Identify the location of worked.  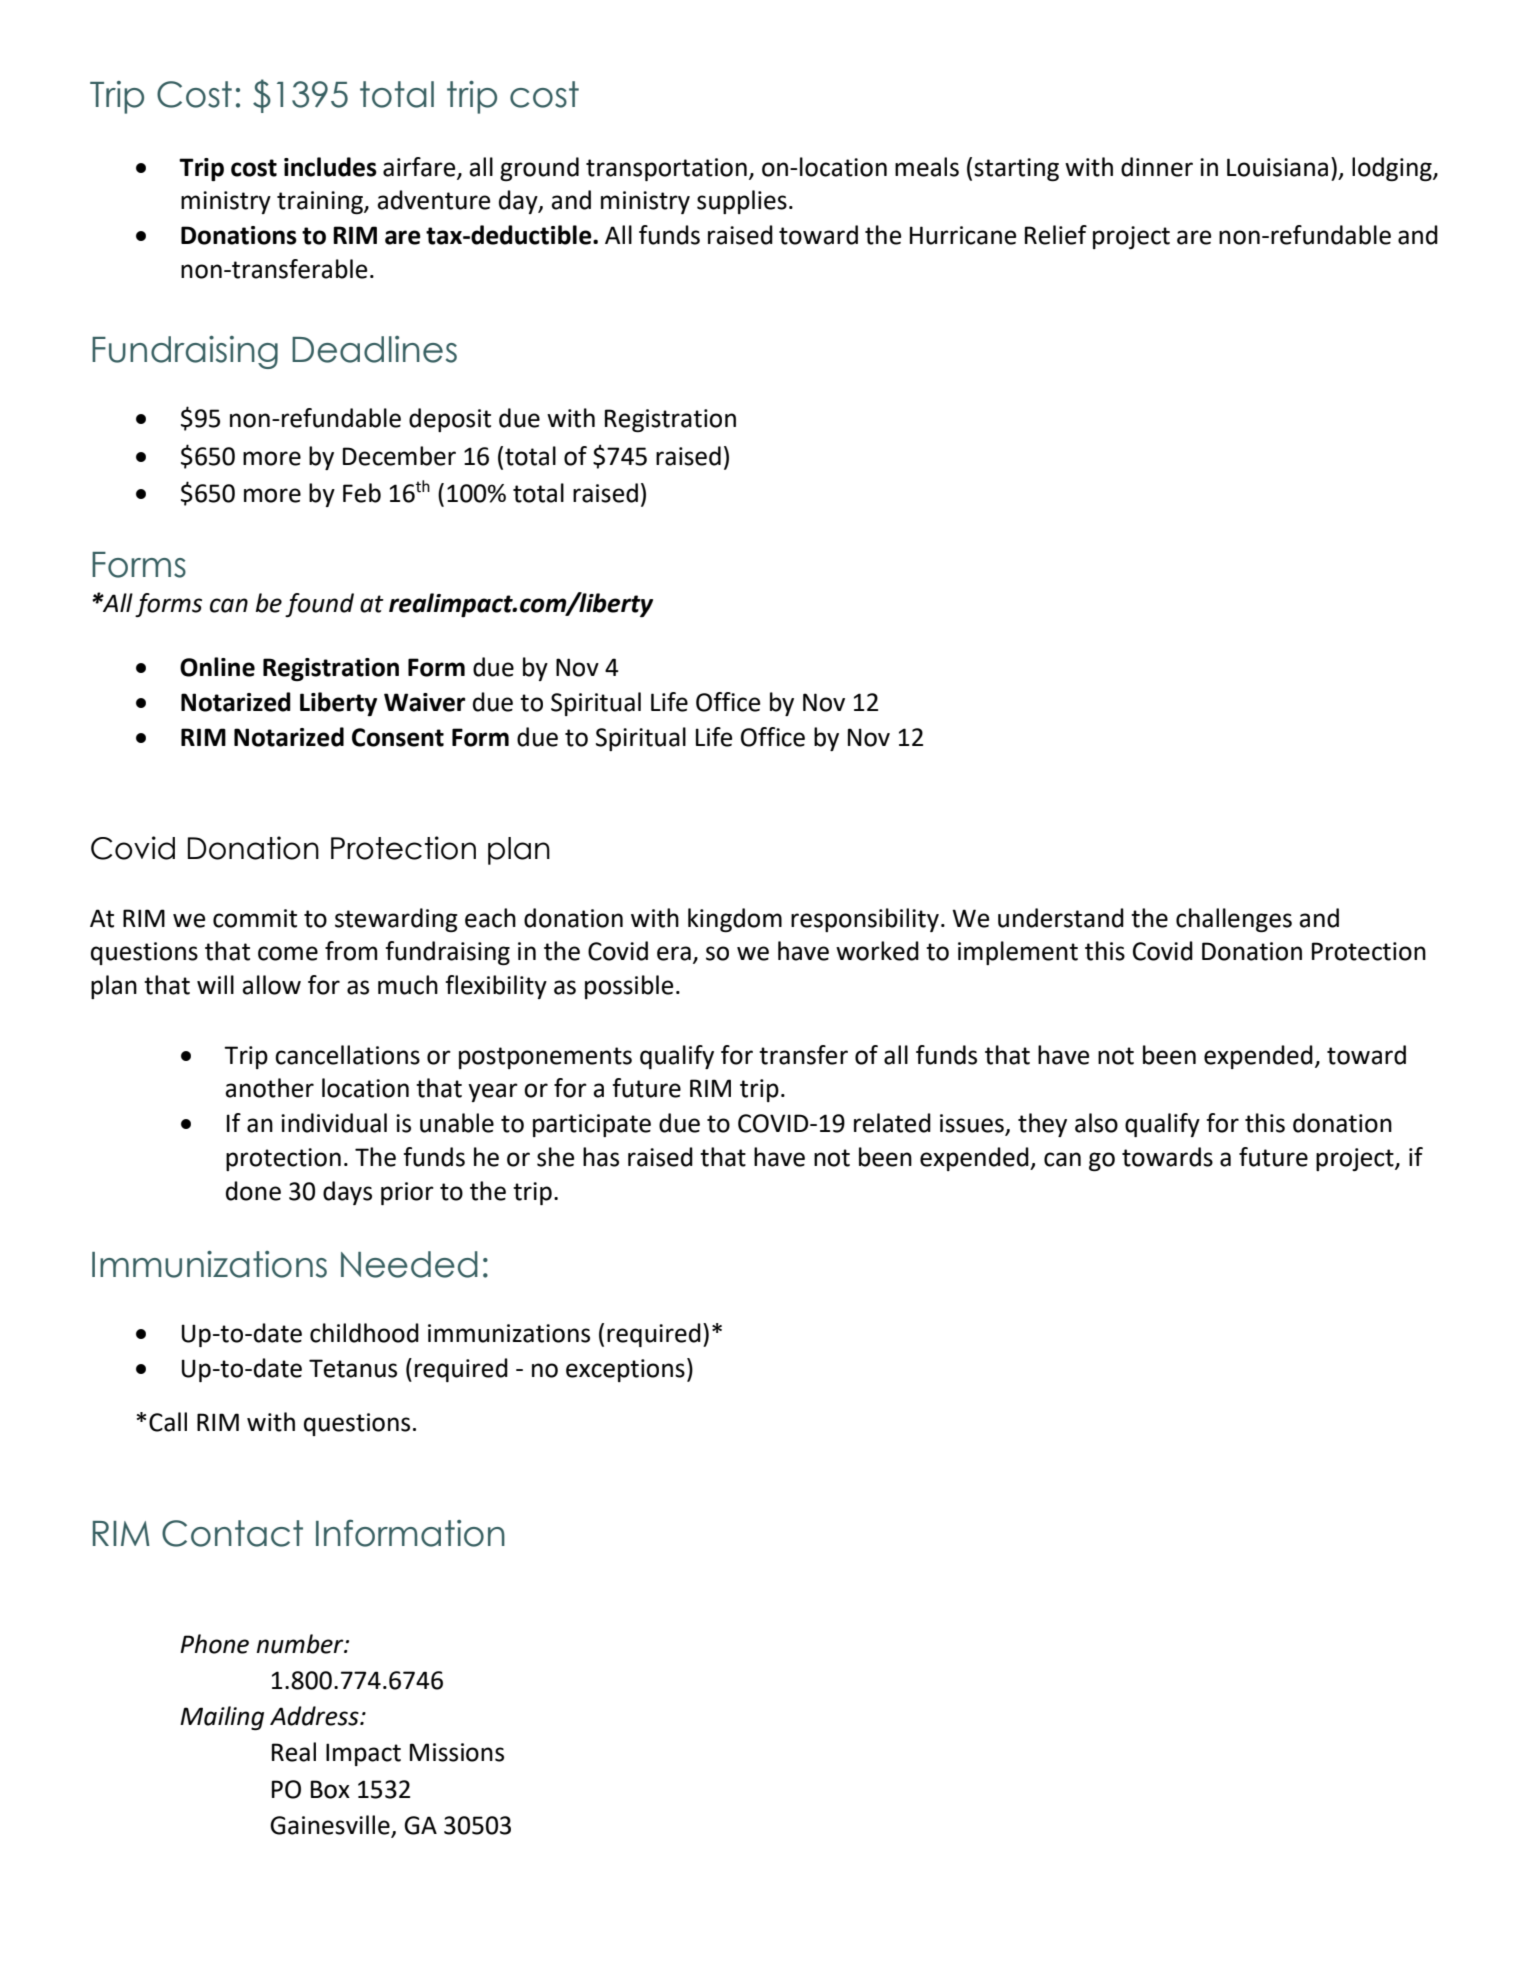
(877, 951).
